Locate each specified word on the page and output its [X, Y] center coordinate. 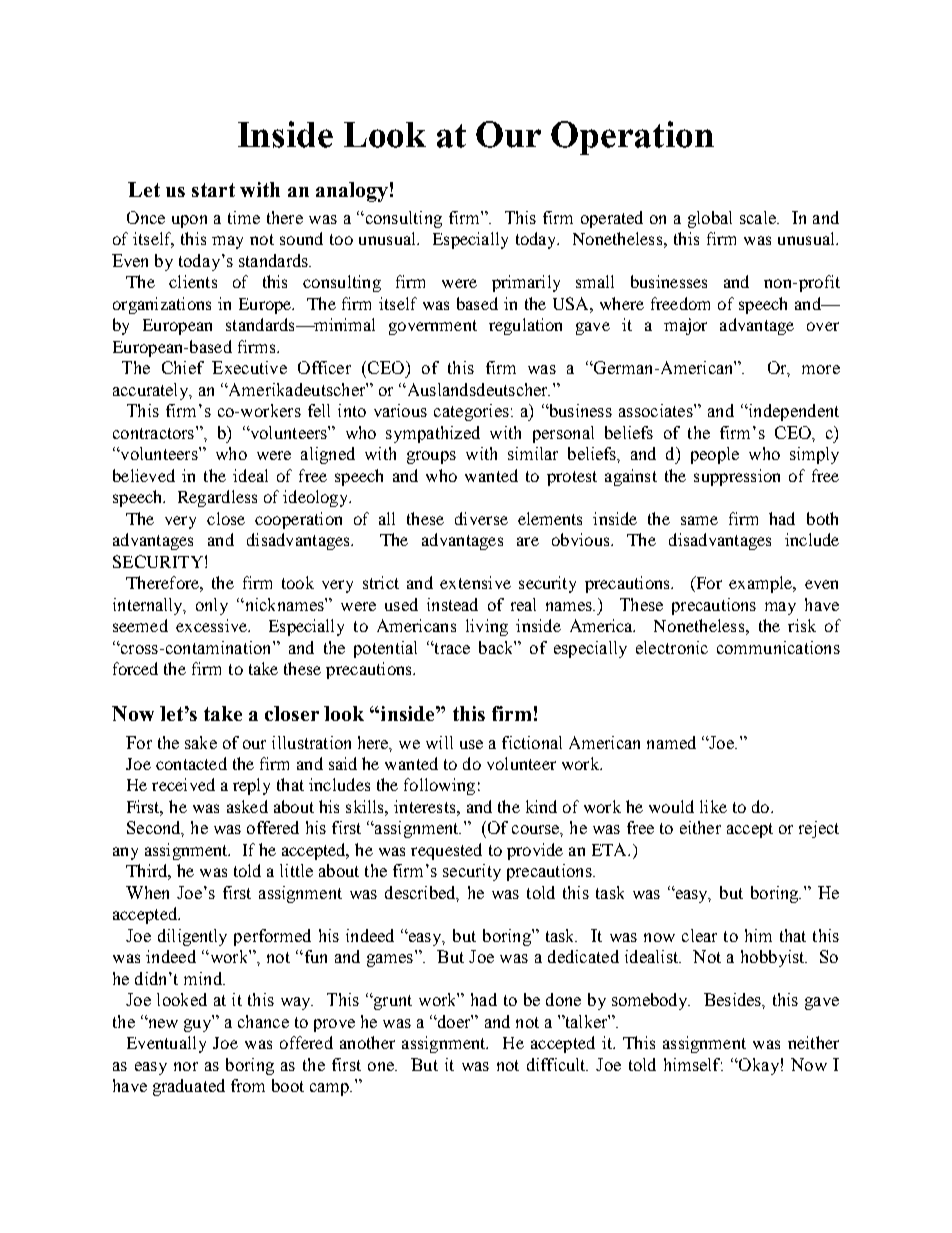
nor [186, 1066]
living [487, 627]
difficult [557, 1064]
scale [759, 217]
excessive [213, 625]
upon [189, 221]
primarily [526, 283]
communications [778, 647]
